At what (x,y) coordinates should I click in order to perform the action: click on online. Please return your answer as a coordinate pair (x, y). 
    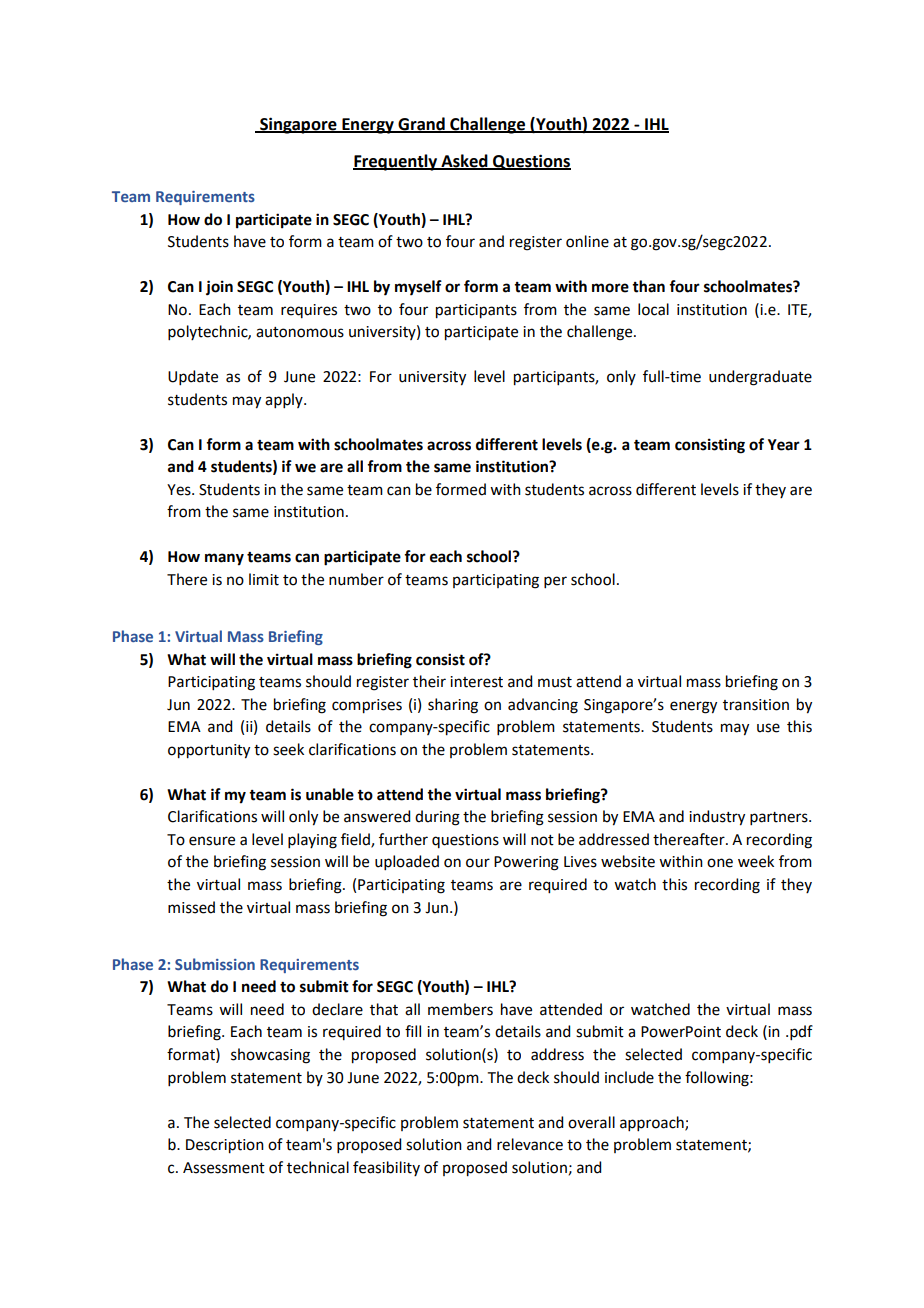
    Looking at the image, I should click on (587, 241).
